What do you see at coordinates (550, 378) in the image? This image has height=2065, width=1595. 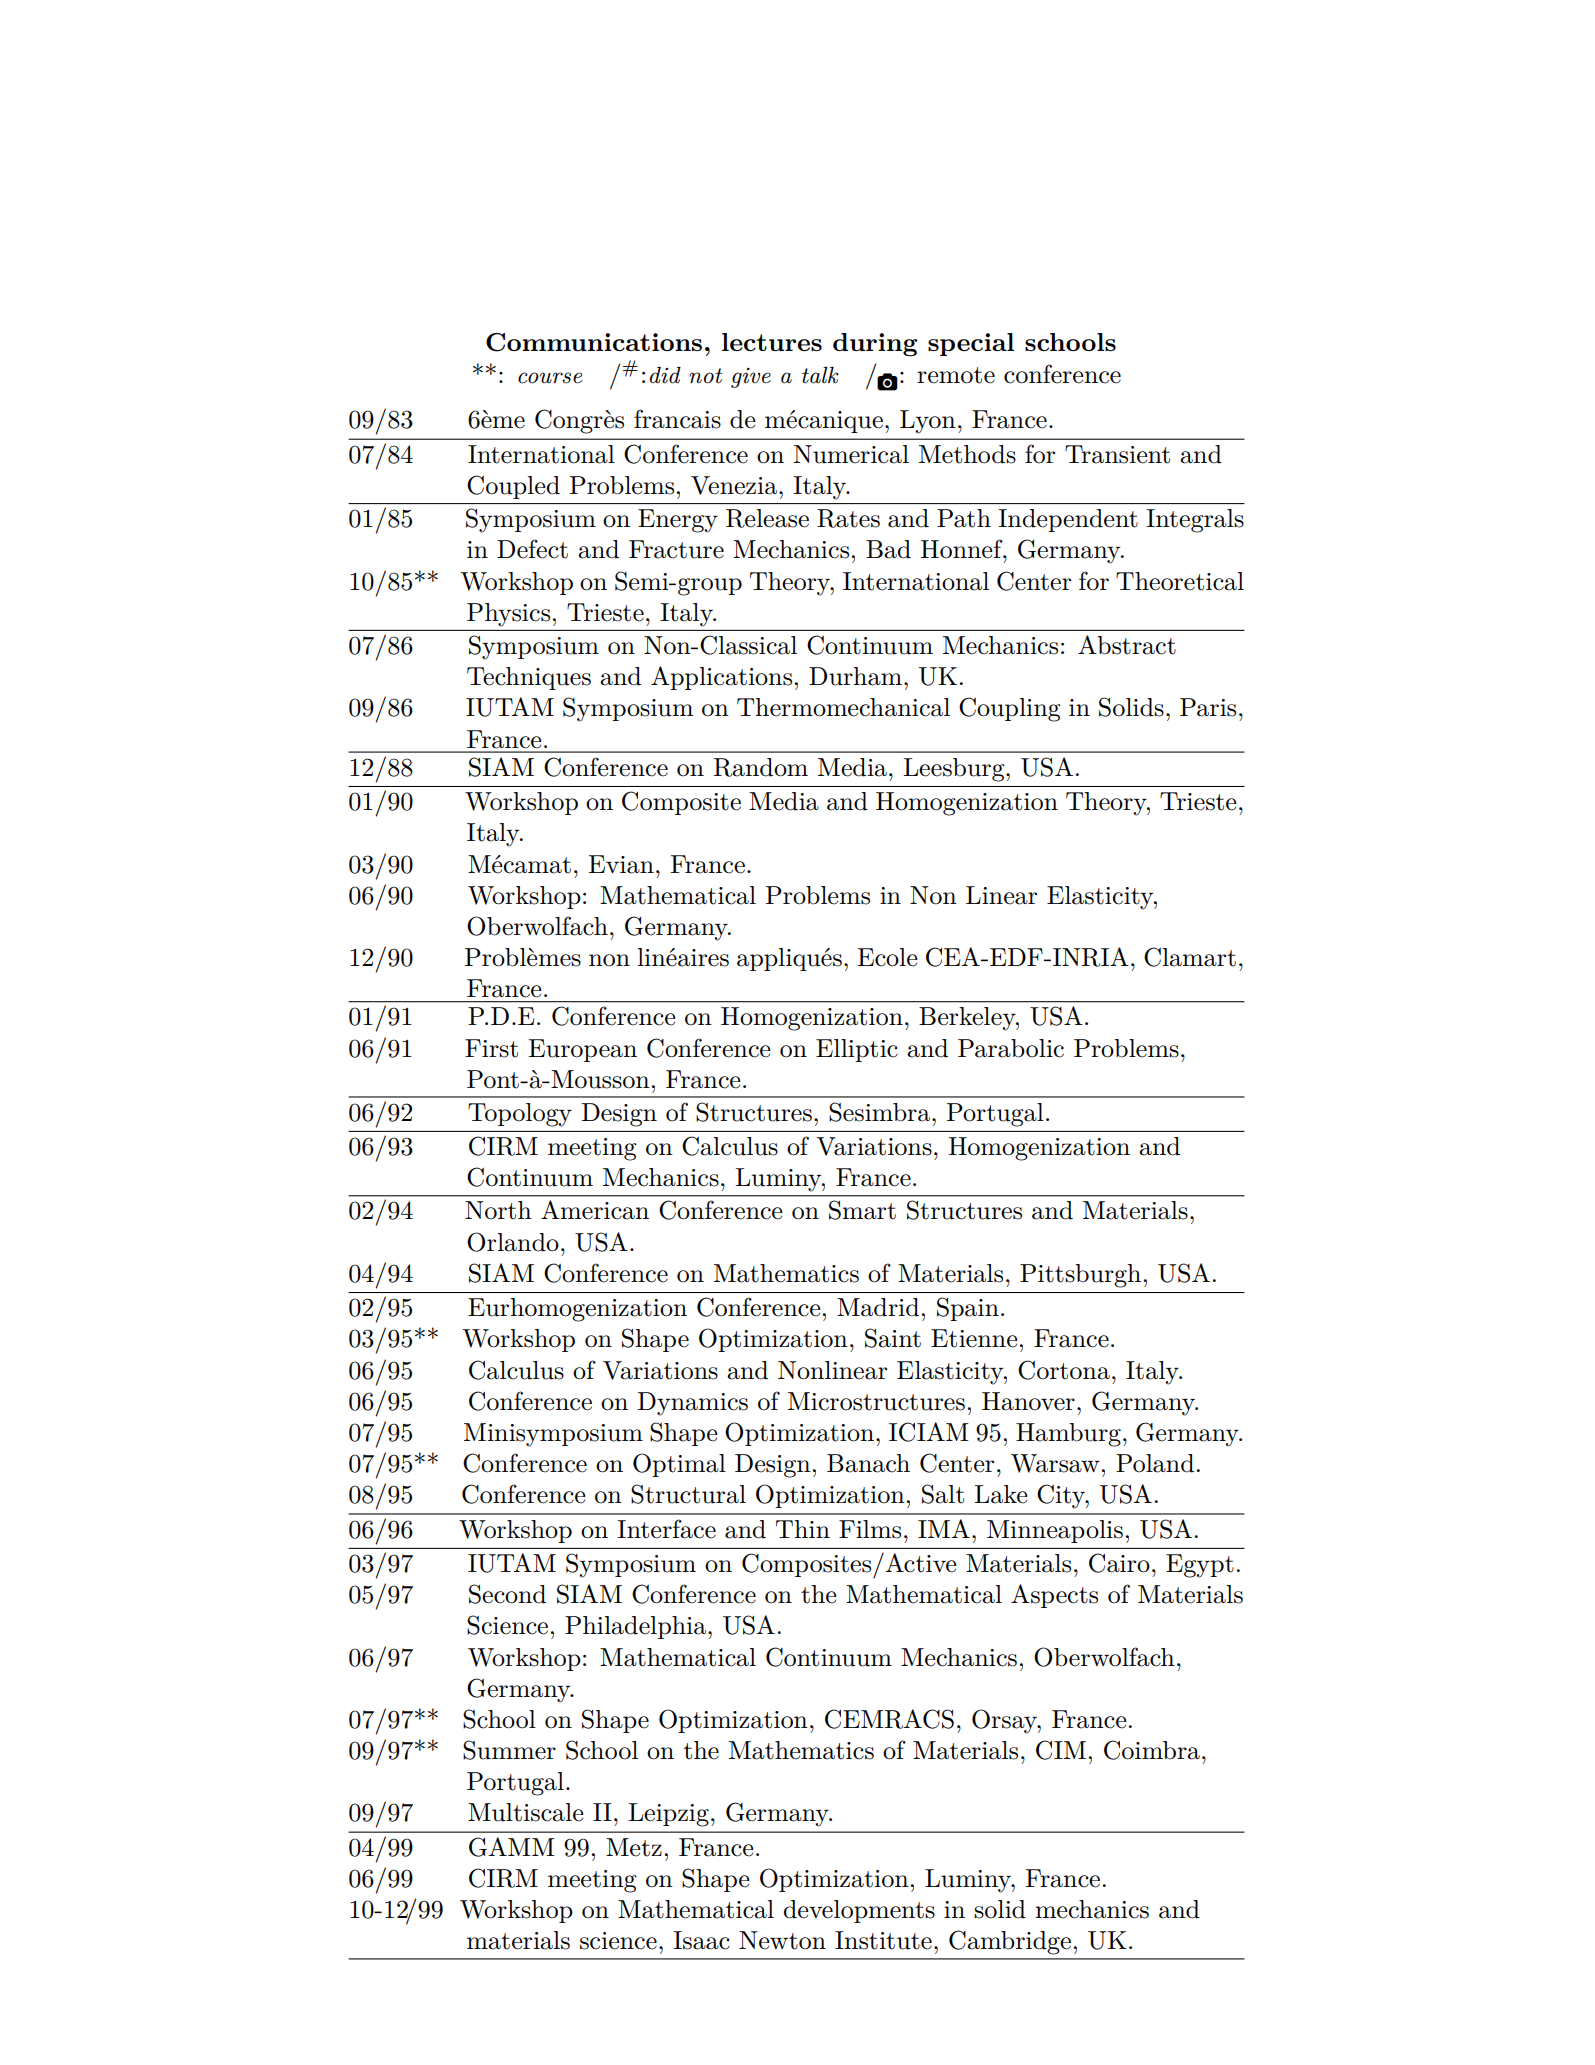 I see `course` at bounding box center [550, 378].
